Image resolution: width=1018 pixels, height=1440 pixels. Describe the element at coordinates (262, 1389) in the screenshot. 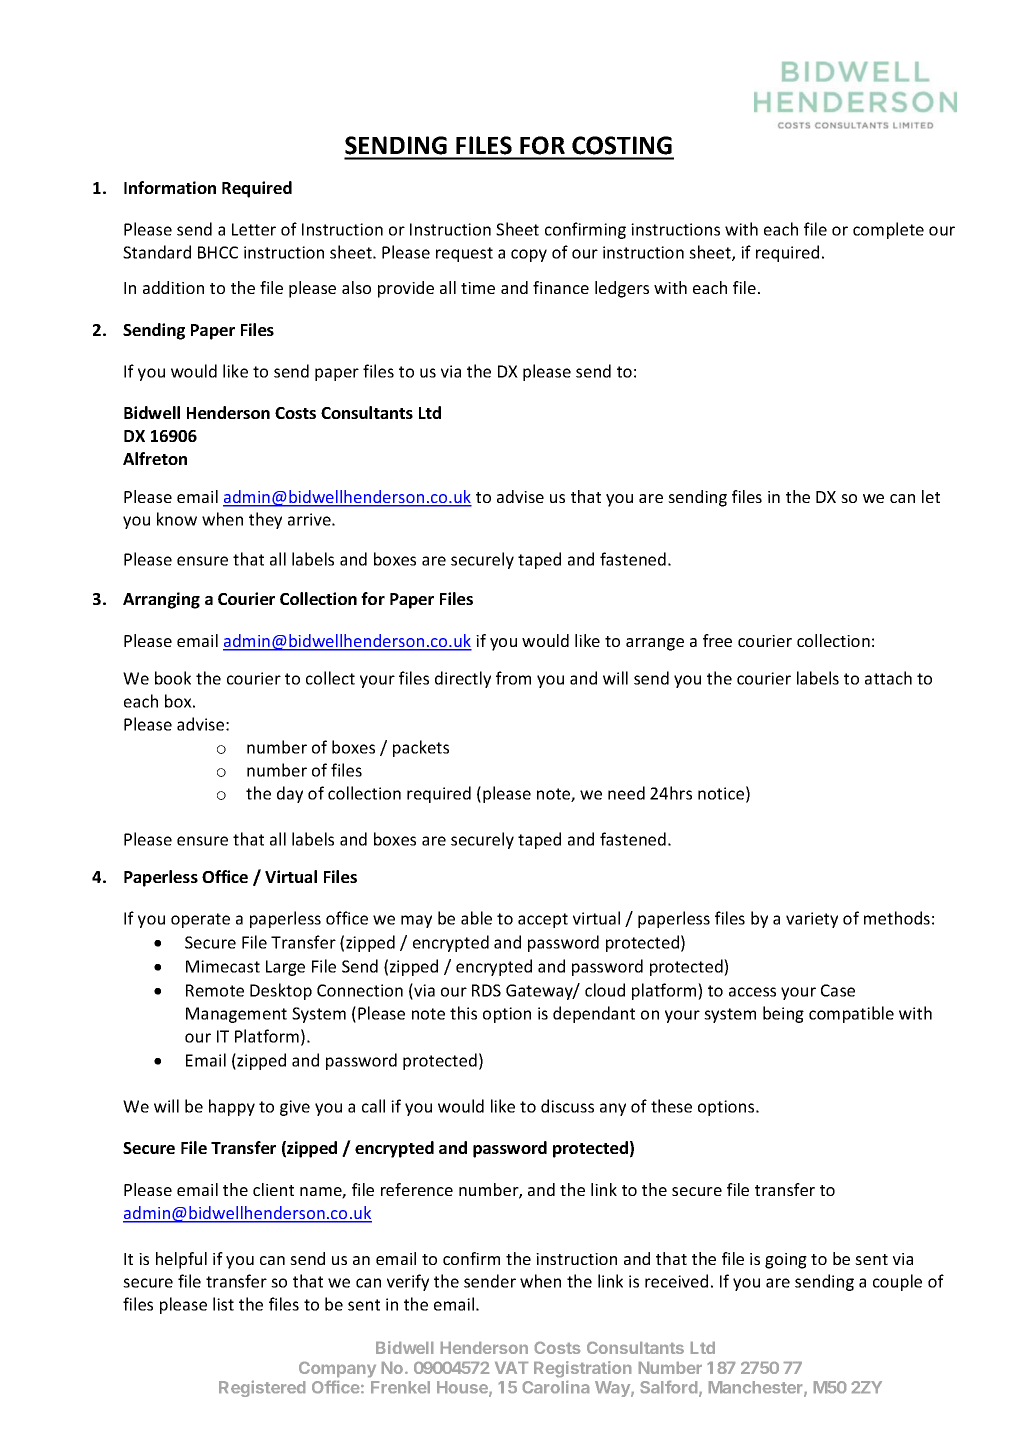

I see `Registered` at that location.
